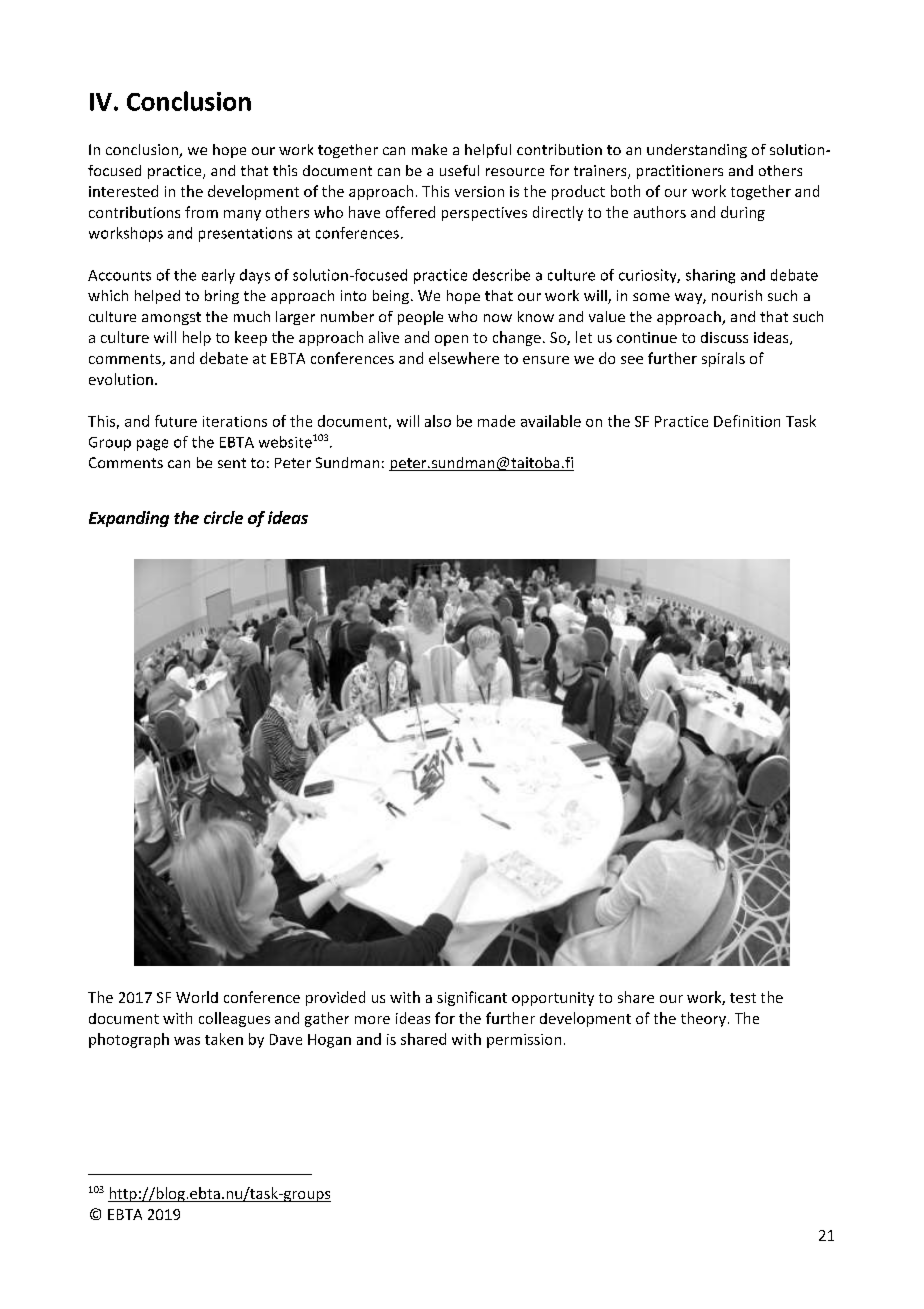  Describe the element at coordinates (680, 172) in the screenshot. I see `practitioners` at that location.
